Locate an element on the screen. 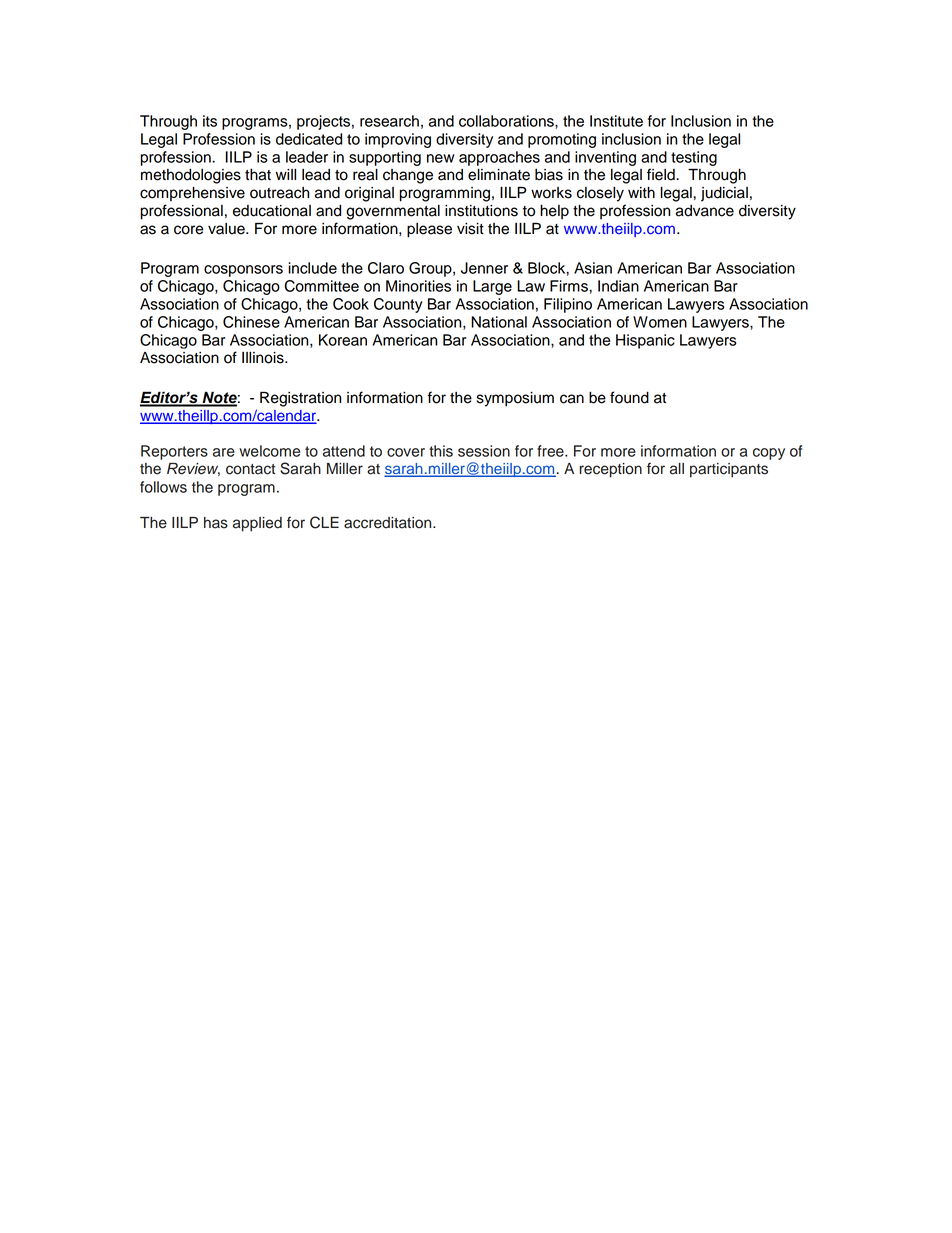 Image resolution: width=952 pixels, height=1233 pixels. its is located at coordinates (210, 121).
